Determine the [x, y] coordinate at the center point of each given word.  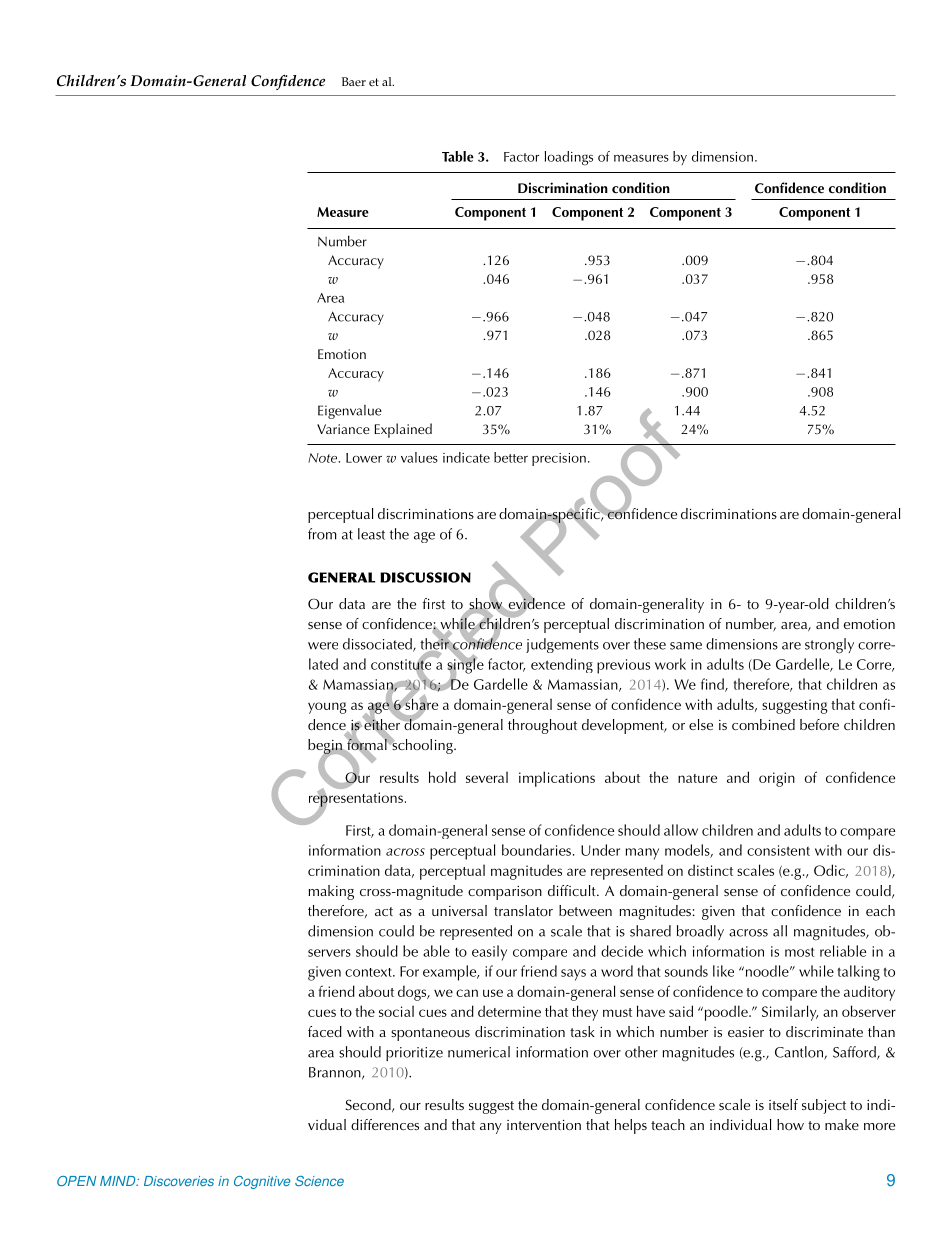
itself [783, 1104]
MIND [119, 1181]
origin [777, 779]
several [487, 777]
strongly [829, 646]
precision [559, 459]
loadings [569, 158]
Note [322, 458]
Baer [354, 81]
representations [356, 799]
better [511, 457]
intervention [544, 1125]
